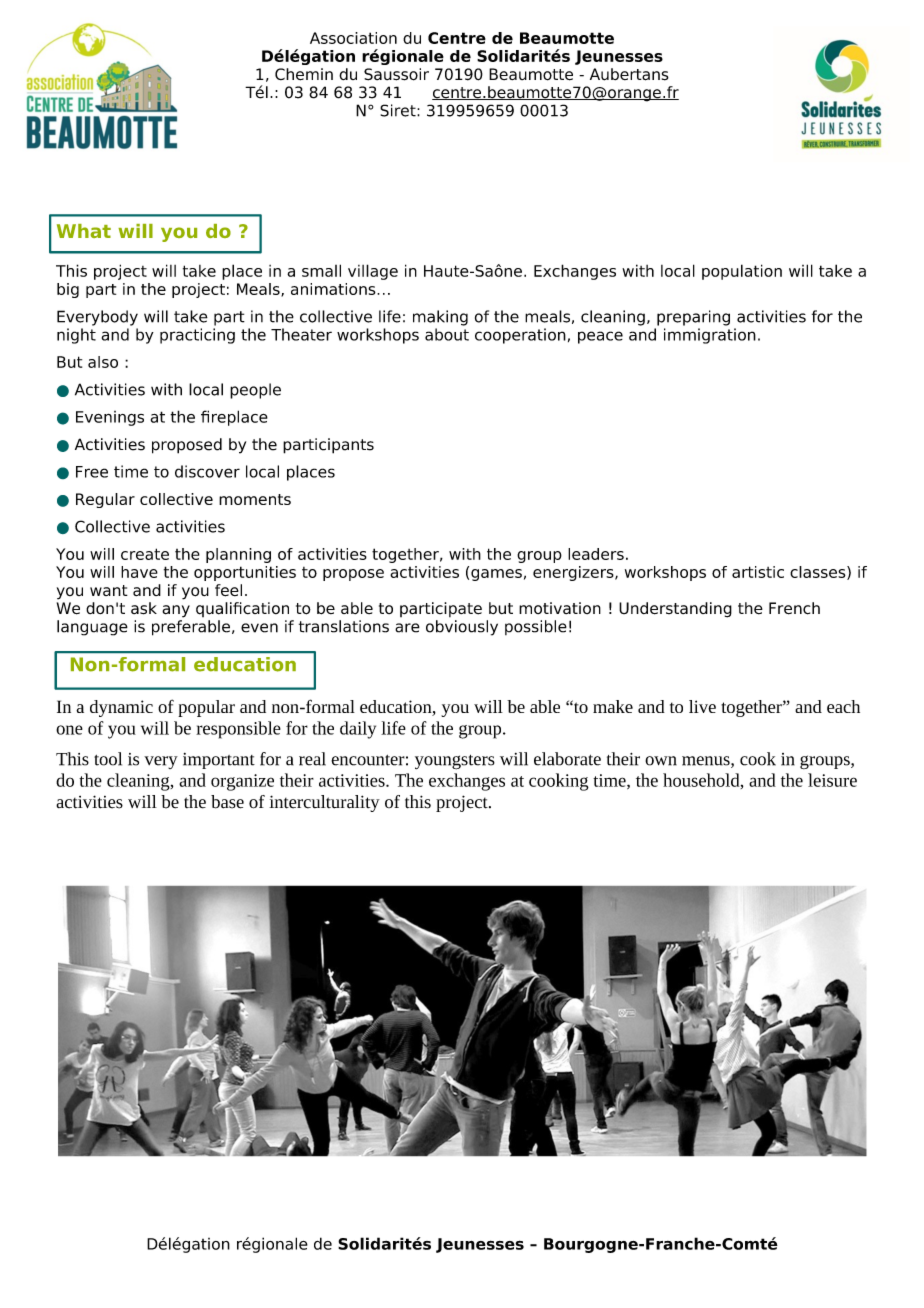 This screenshot has width=924, height=1308. What do you see at coordinates (304, 74) in the screenshot?
I see `Chemin` at bounding box center [304, 74].
